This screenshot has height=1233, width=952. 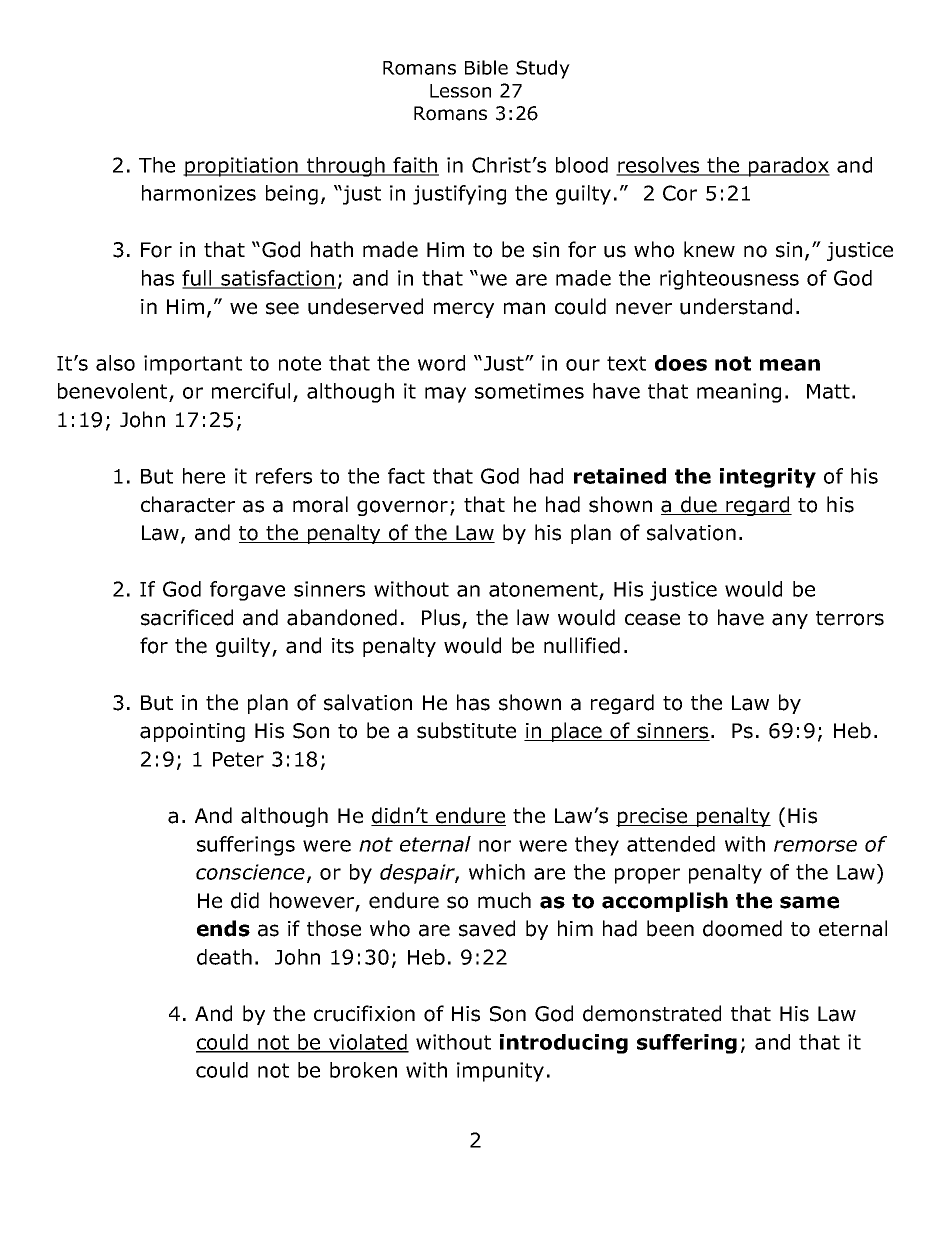 What do you see at coordinates (241, 167) in the screenshot?
I see `propitiation` at bounding box center [241, 167].
